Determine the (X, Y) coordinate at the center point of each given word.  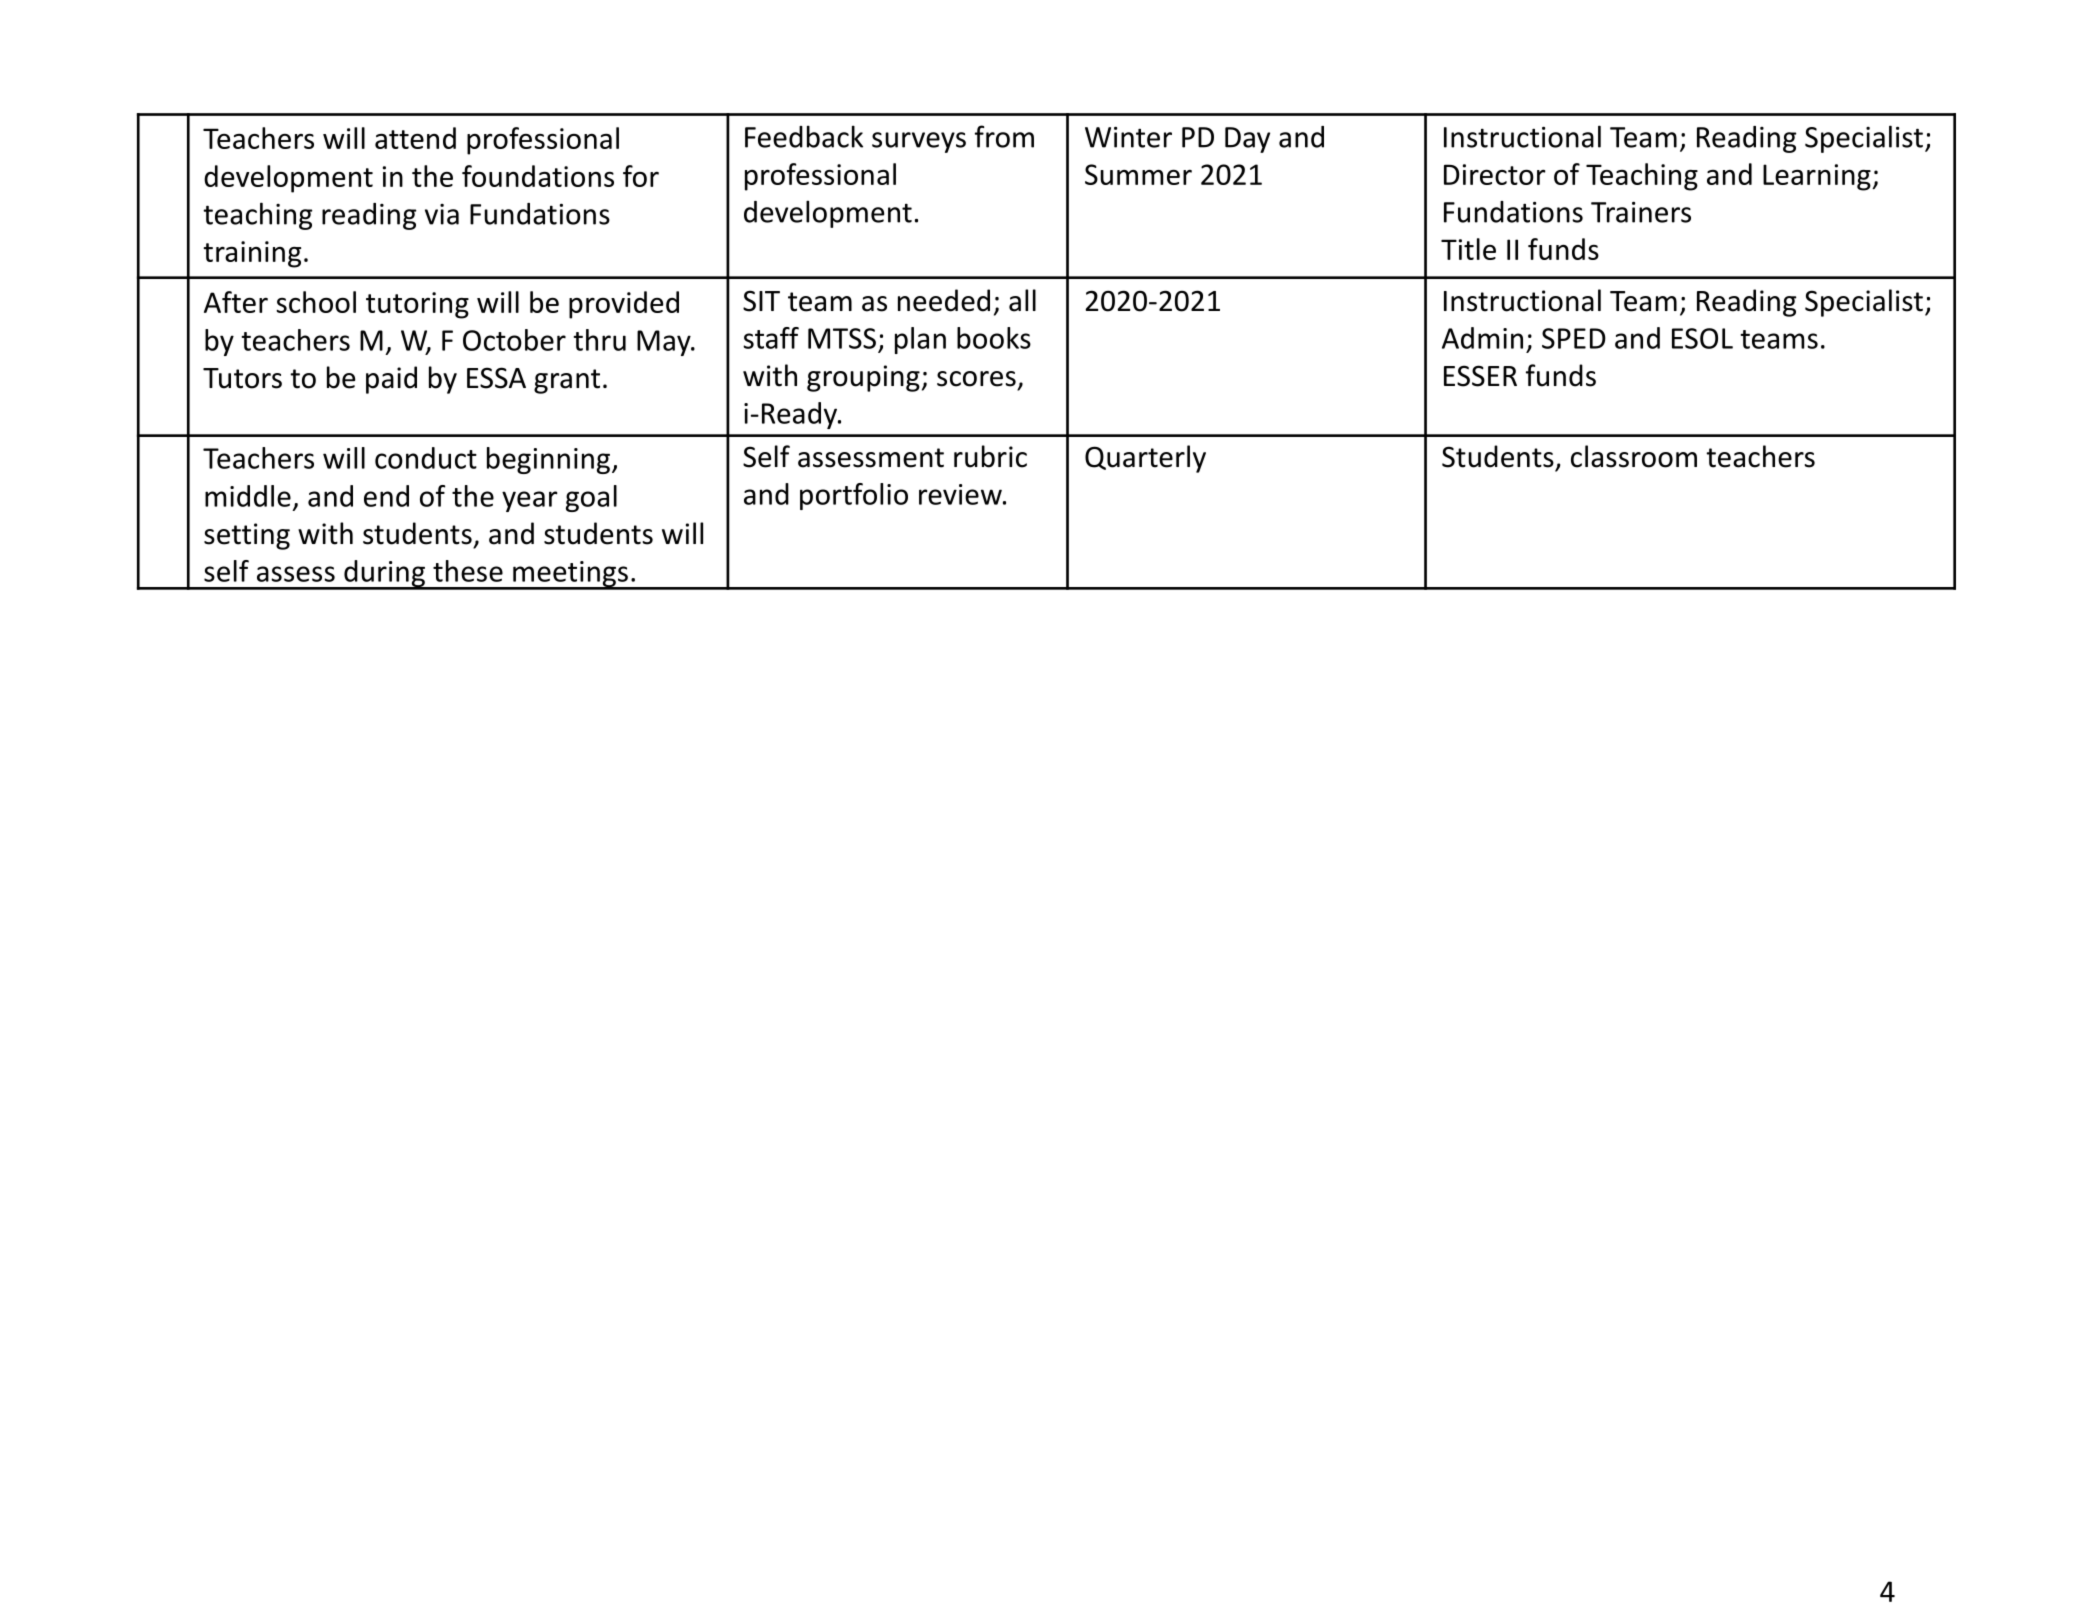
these (468, 571)
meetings (570, 575)
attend (415, 138)
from (1004, 136)
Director (1495, 174)
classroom (1634, 456)
